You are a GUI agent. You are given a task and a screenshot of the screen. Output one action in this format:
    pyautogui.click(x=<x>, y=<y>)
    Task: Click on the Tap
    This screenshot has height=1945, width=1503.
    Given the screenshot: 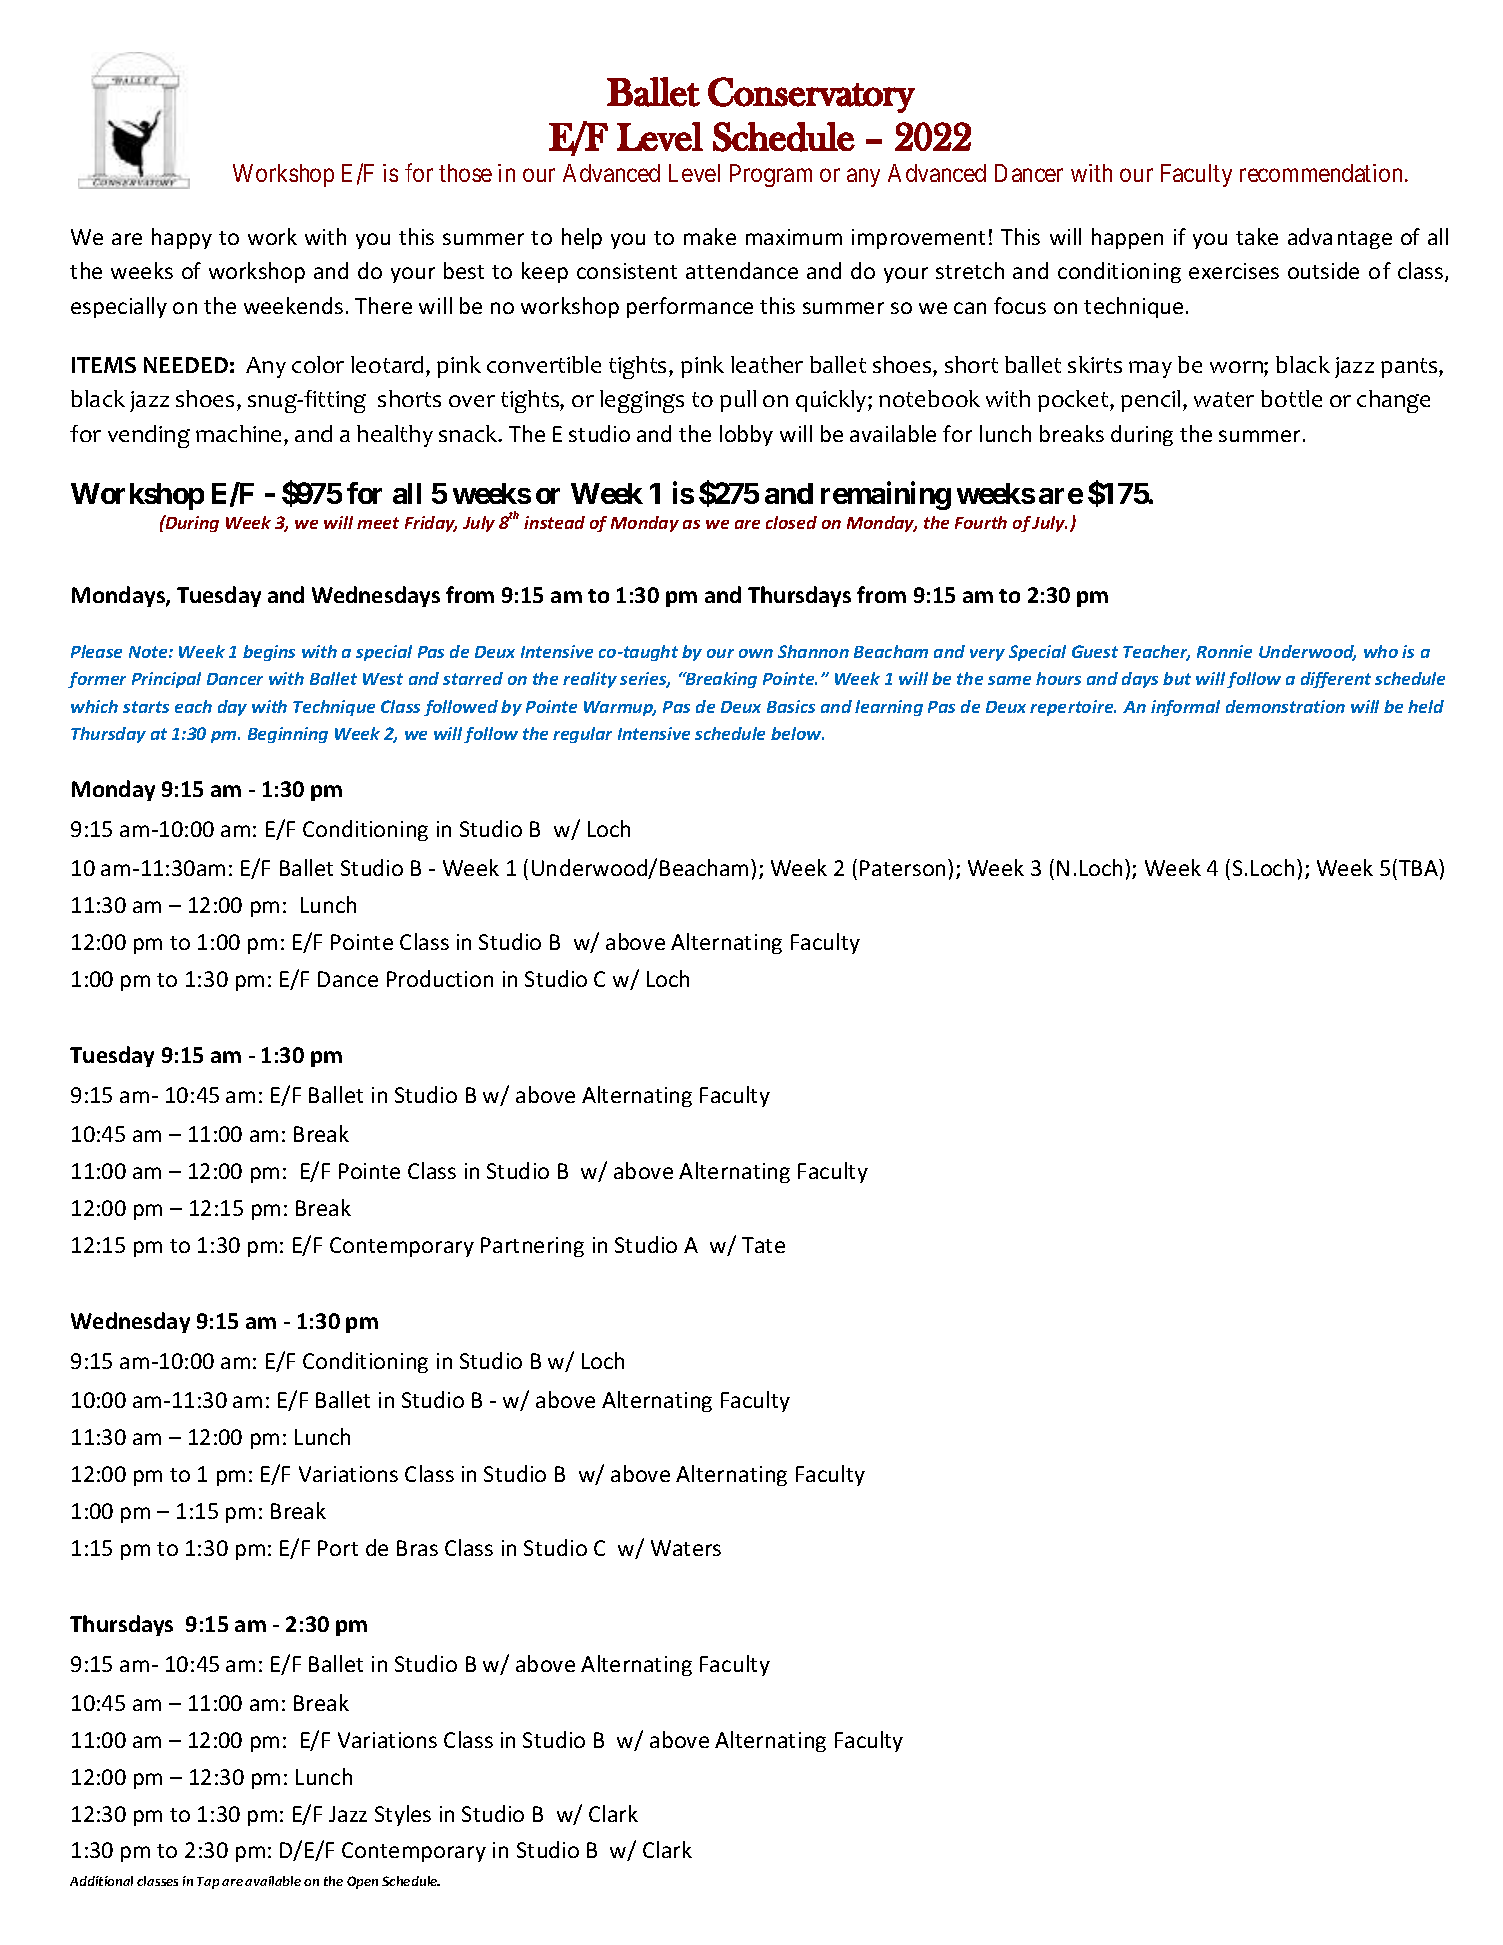 What is the action you would take?
    pyautogui.click(x=208, y=1883)
